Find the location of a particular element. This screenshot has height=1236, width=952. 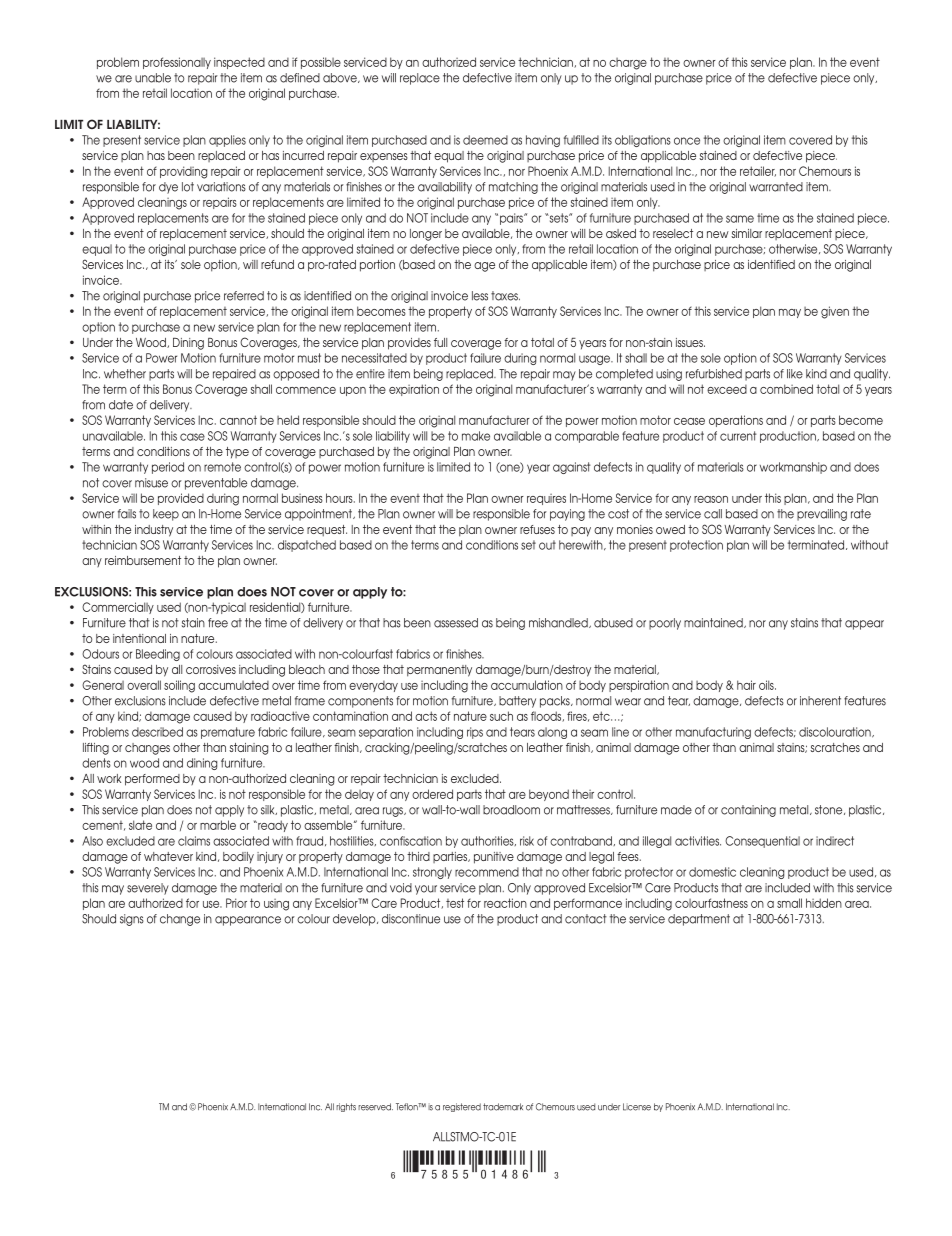

assessed is located at coordinates (456, 623).
